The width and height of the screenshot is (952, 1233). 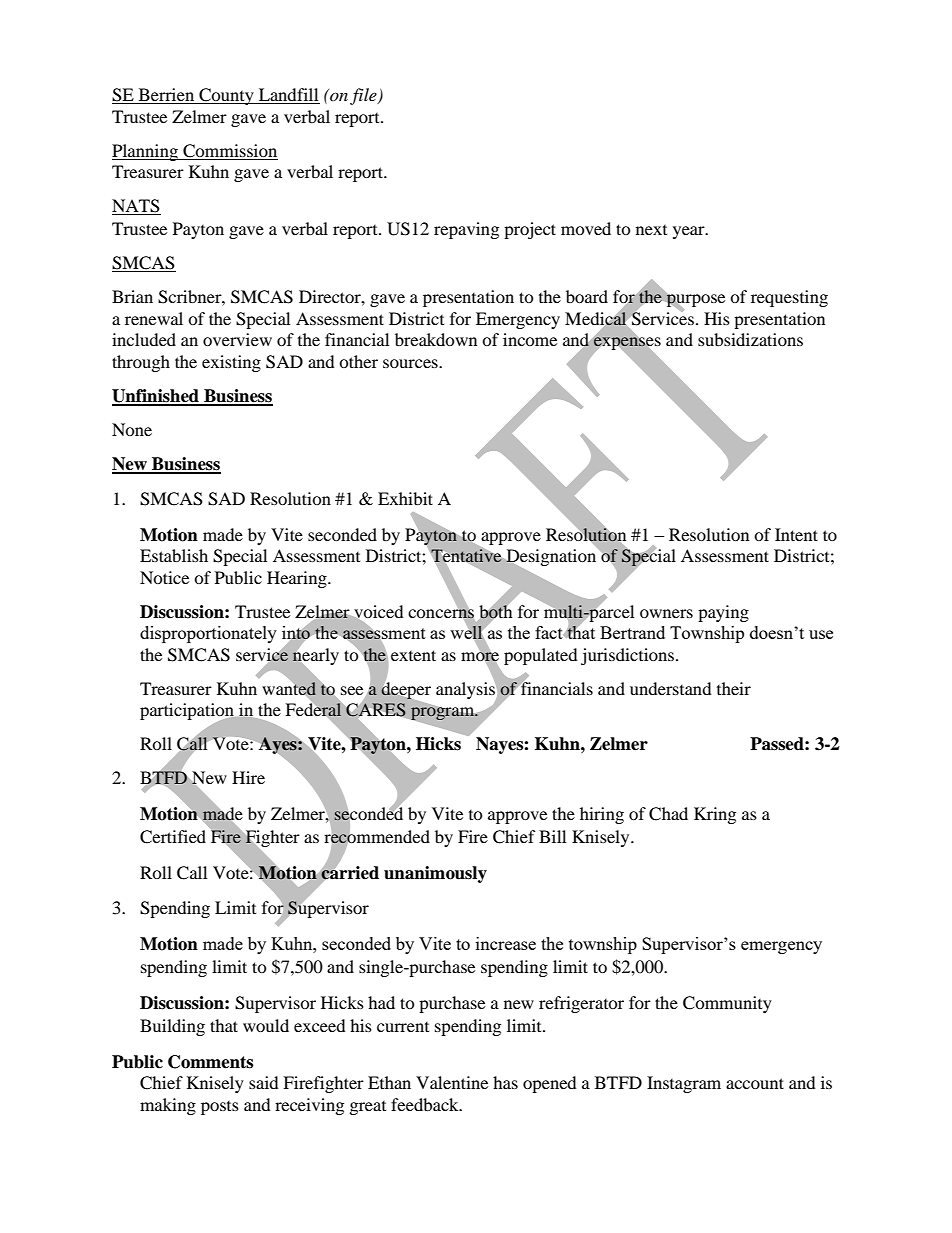 I want to click on disproportionately, so click(x=208, y=634).
